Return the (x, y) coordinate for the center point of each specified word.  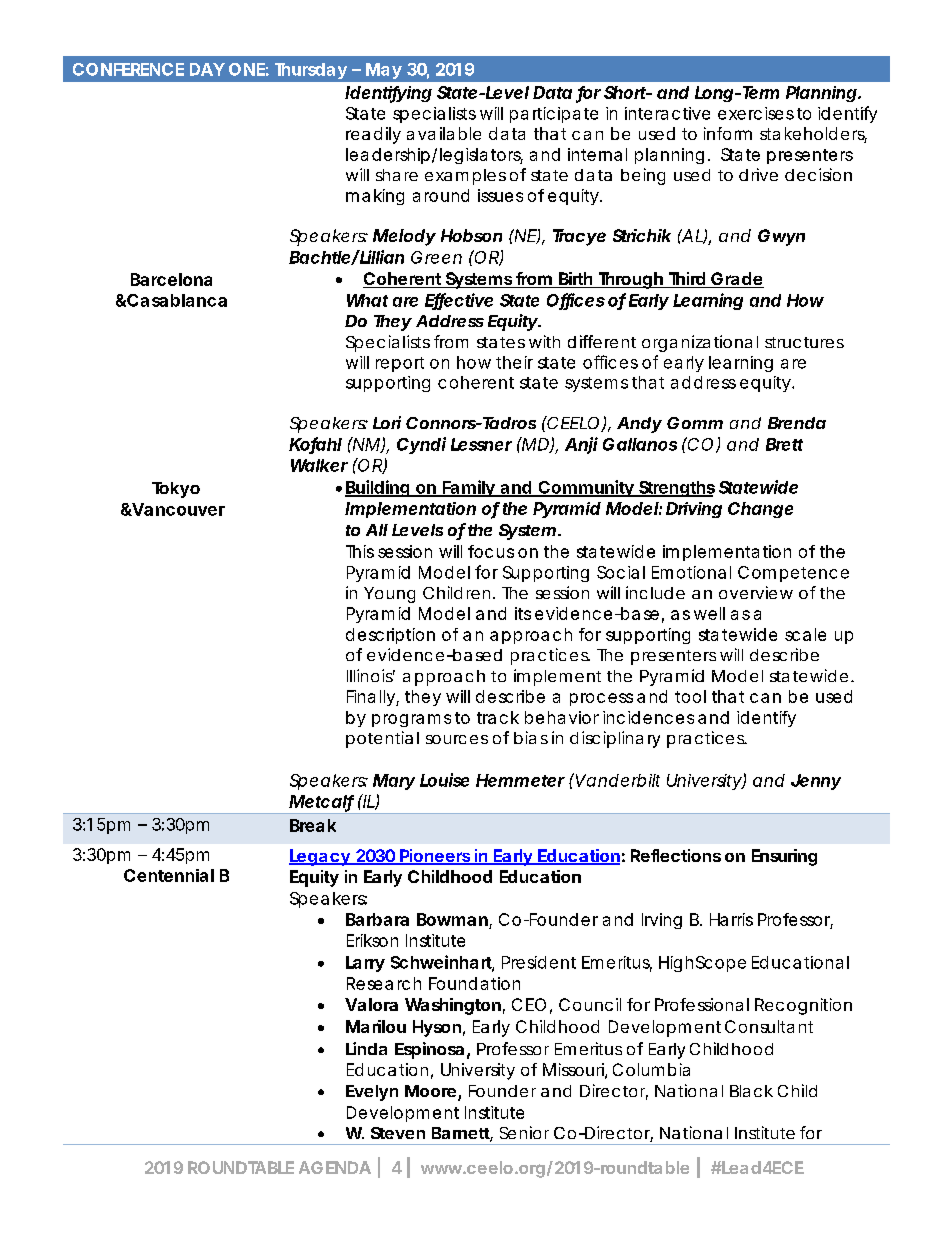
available (444, 133)
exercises (756, 113)
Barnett (462, 1134)
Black (751, 1091)
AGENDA (335, 1167)
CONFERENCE (128, 69)
